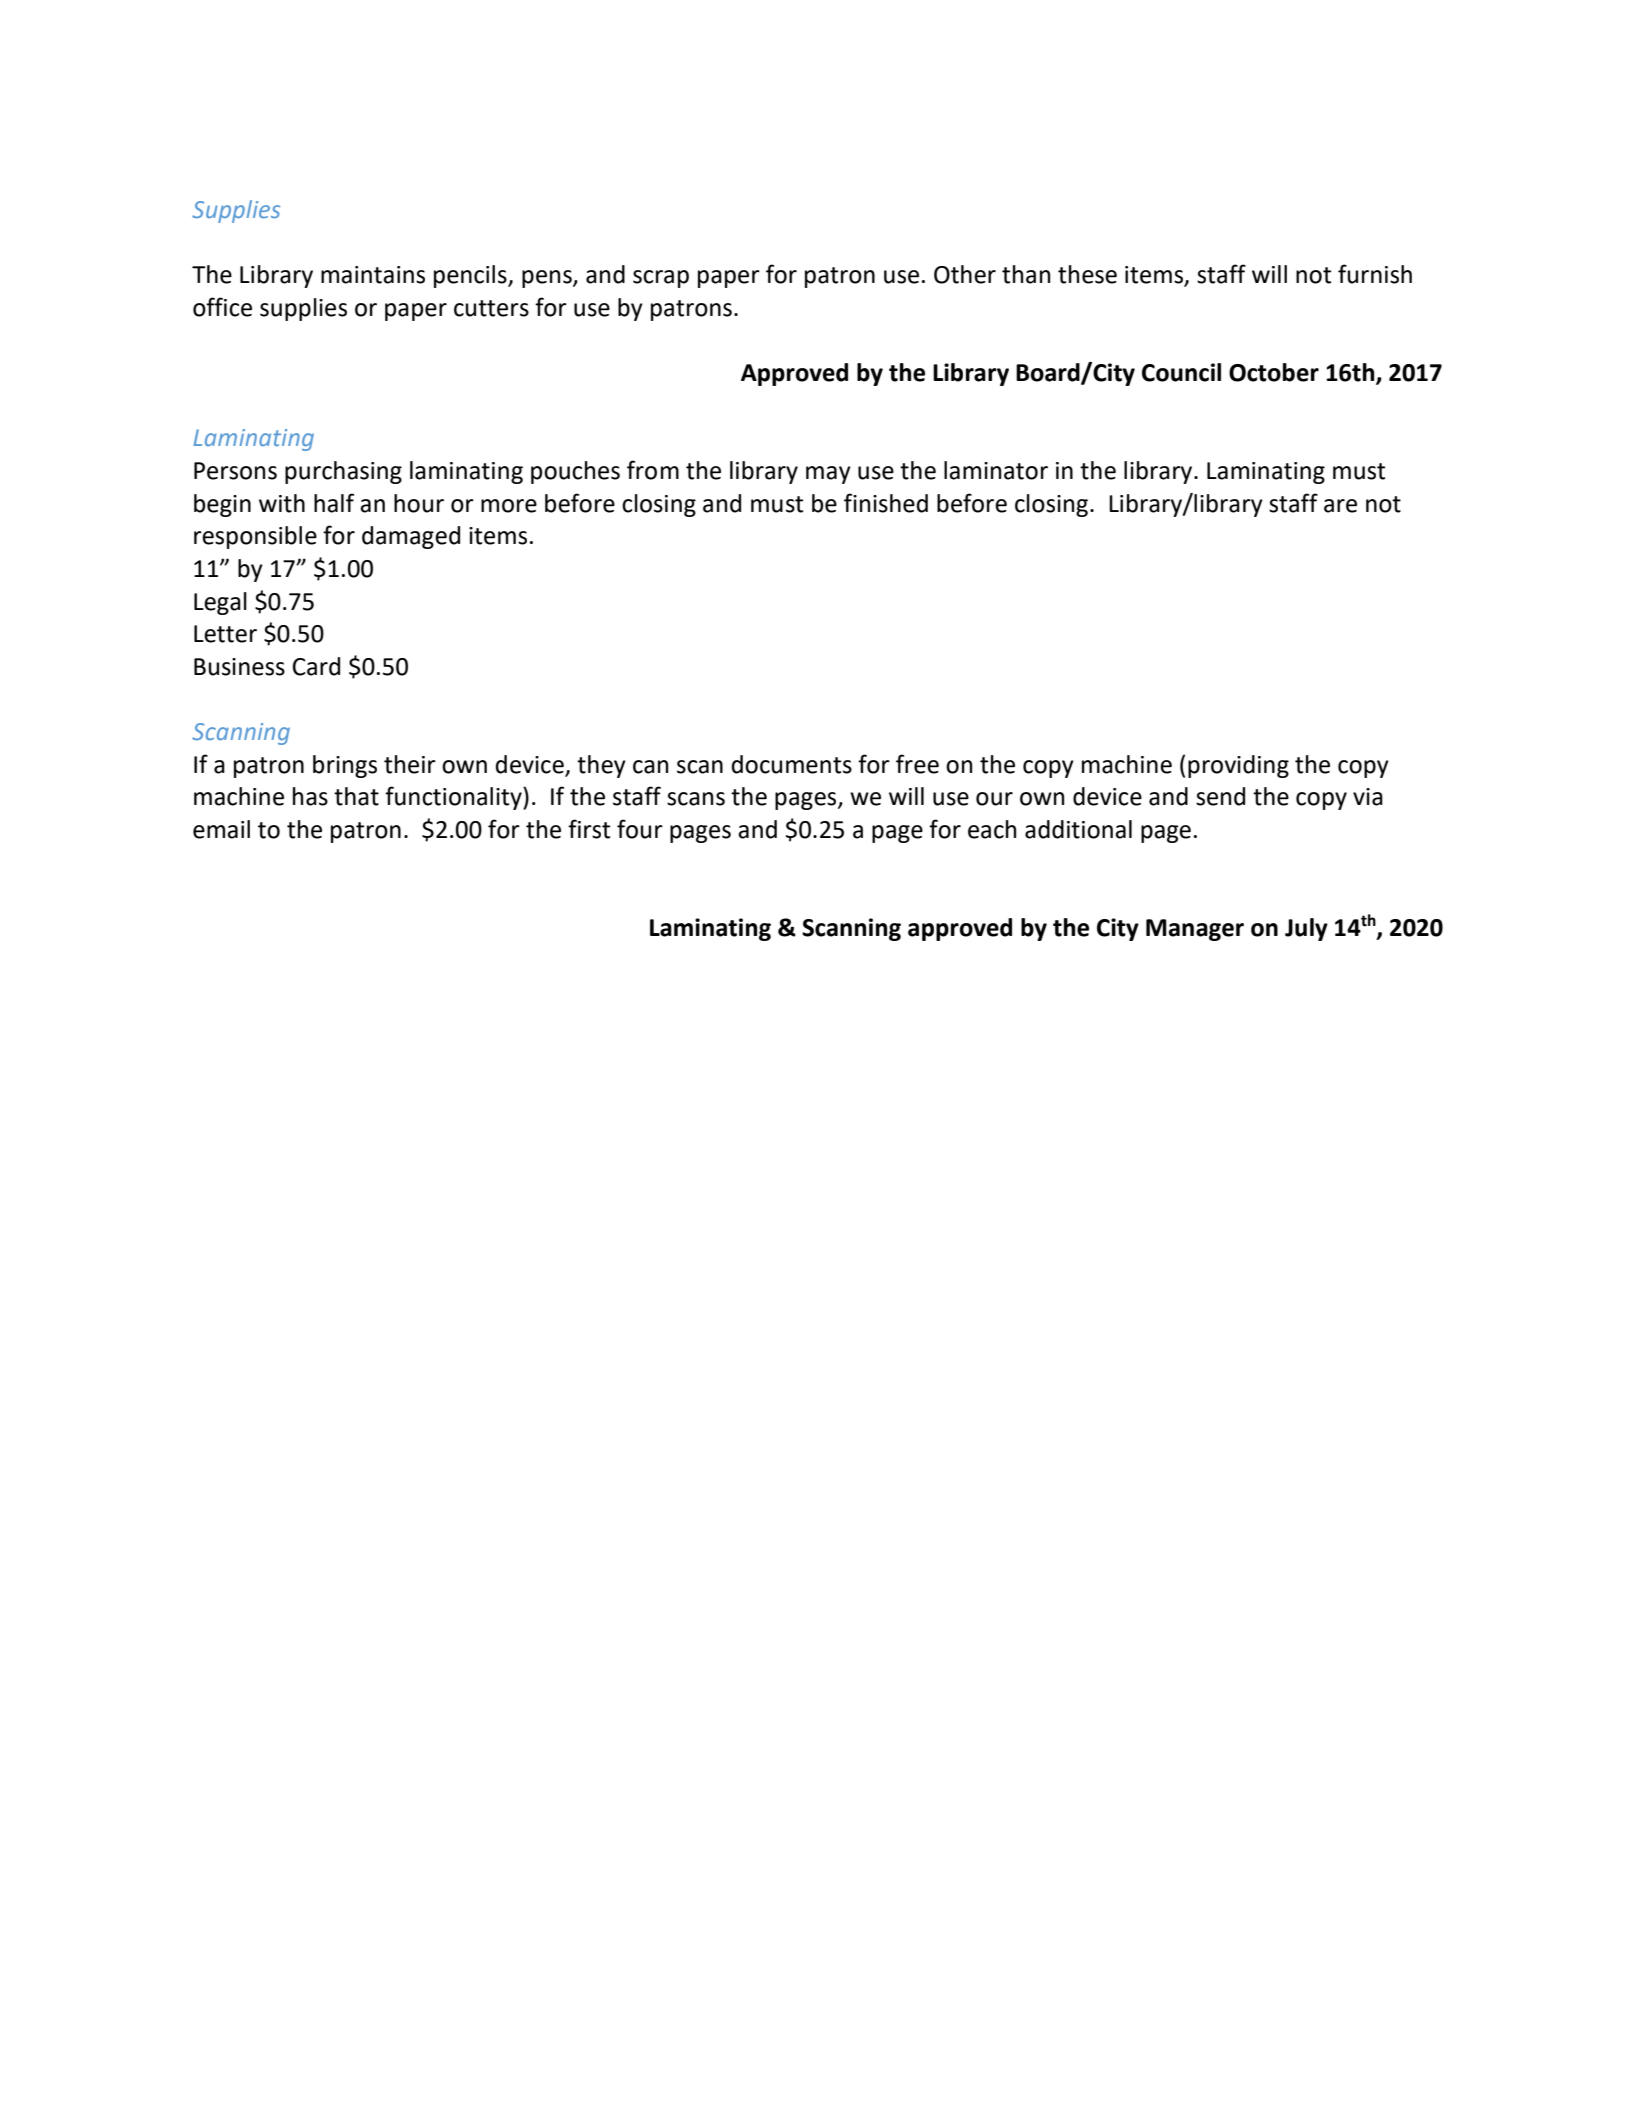 Image resolution: width=1636 pixels, height=2117 pixels. Describe the element at coordinates (1340, 506) in the screenshot. I see `are` at that location.
